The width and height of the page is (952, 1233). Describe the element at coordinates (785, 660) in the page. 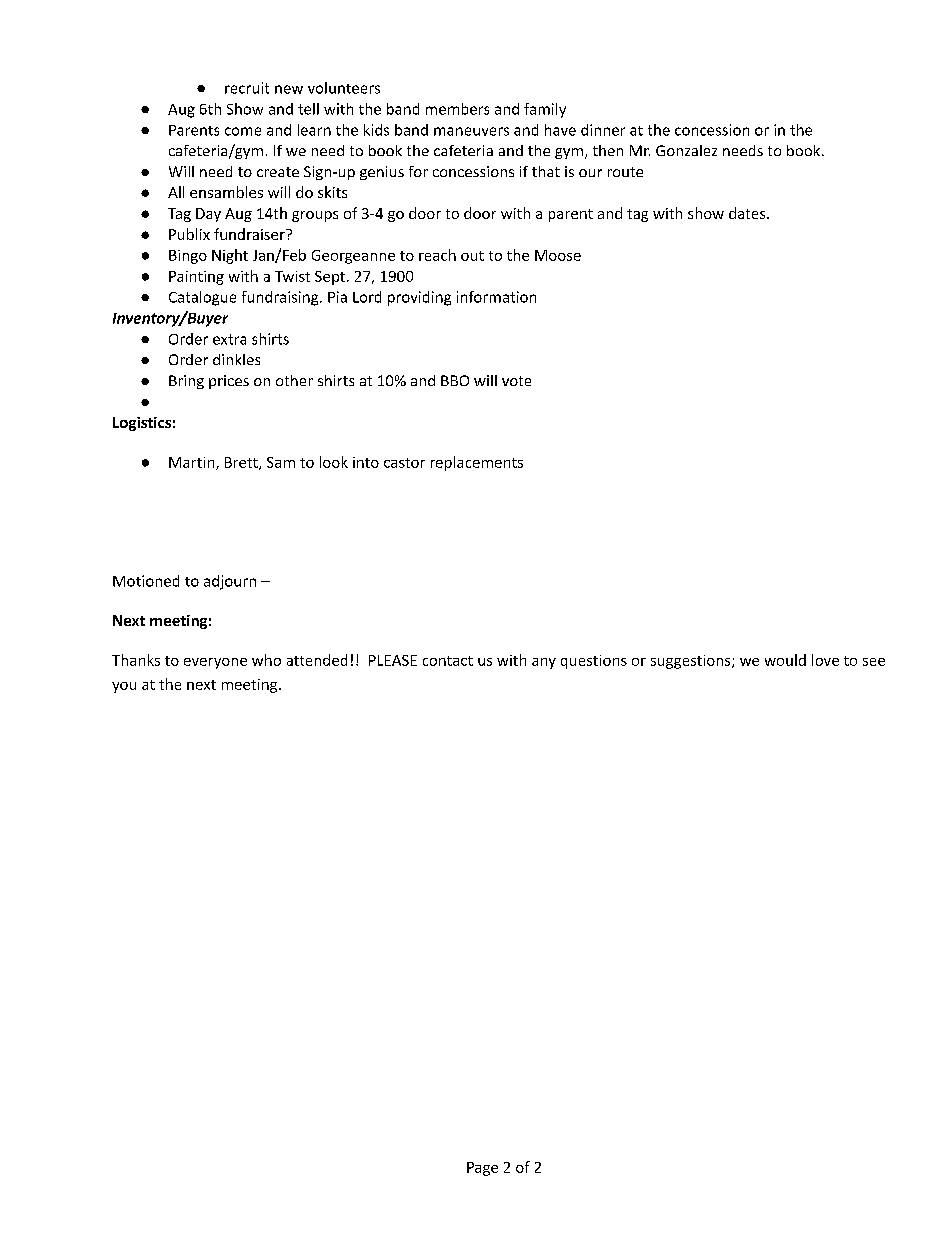

I see `would` at that location.
